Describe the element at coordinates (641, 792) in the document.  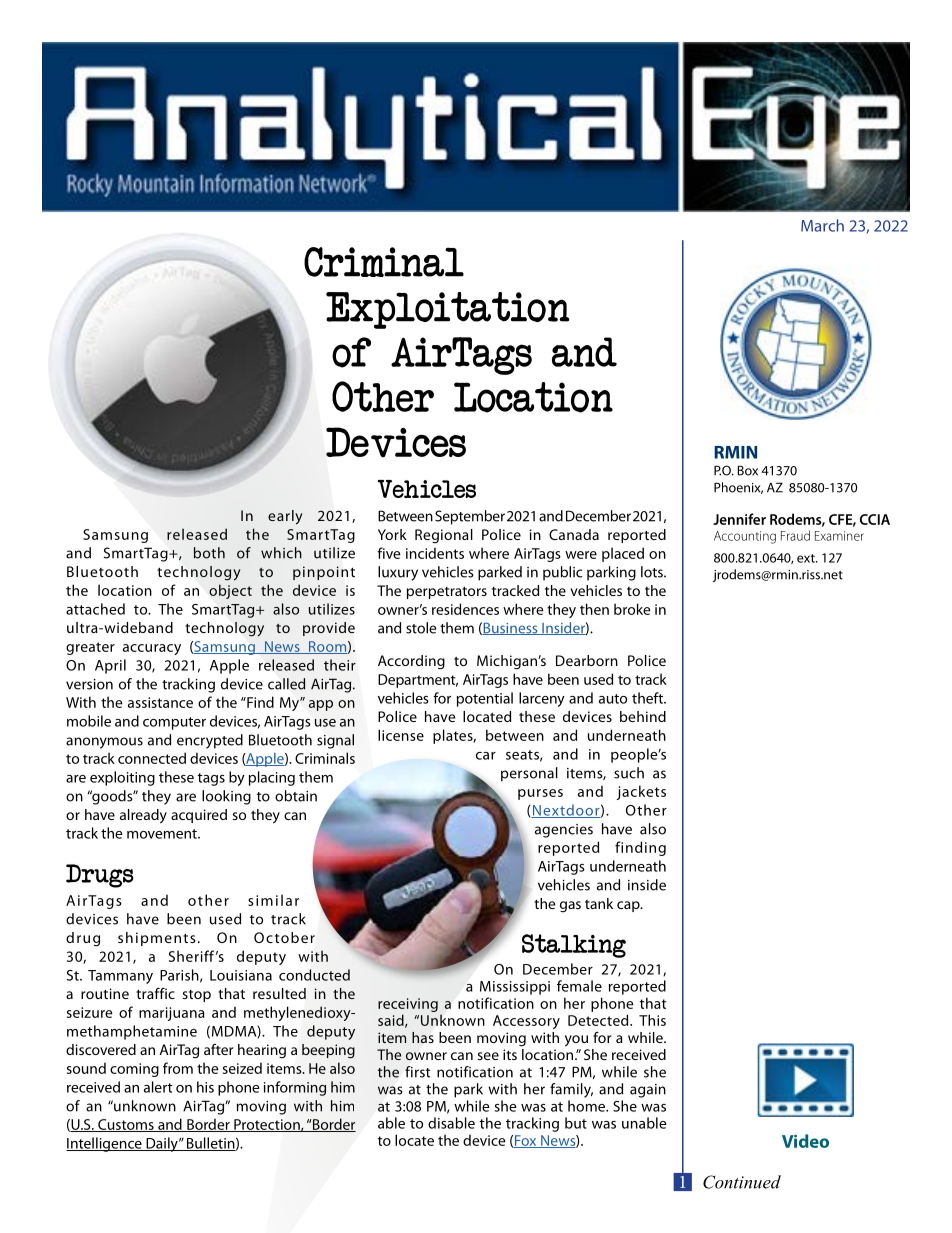
I see `jackets` at that location.
